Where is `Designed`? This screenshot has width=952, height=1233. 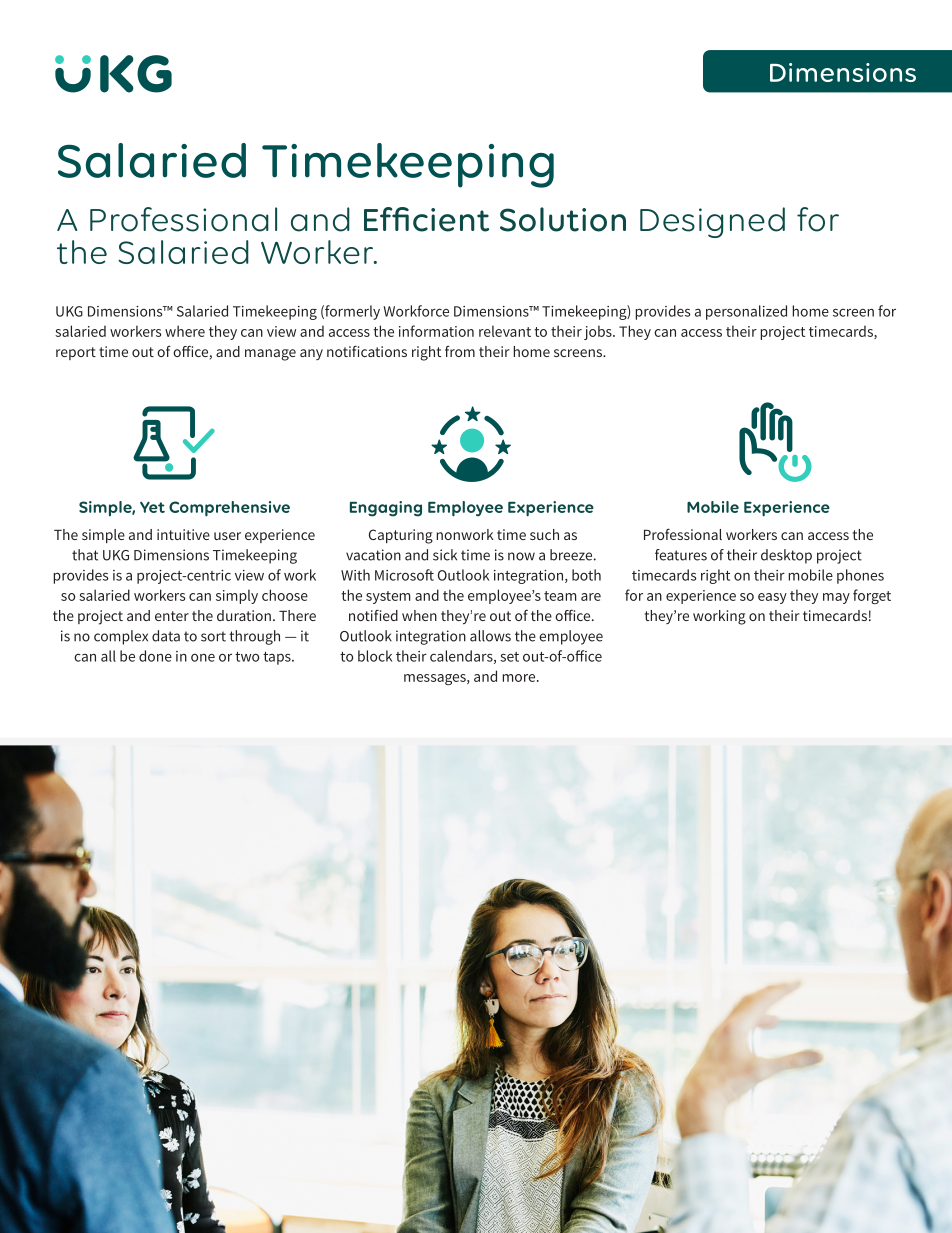 Designed is located at coordinates (712, 222).
